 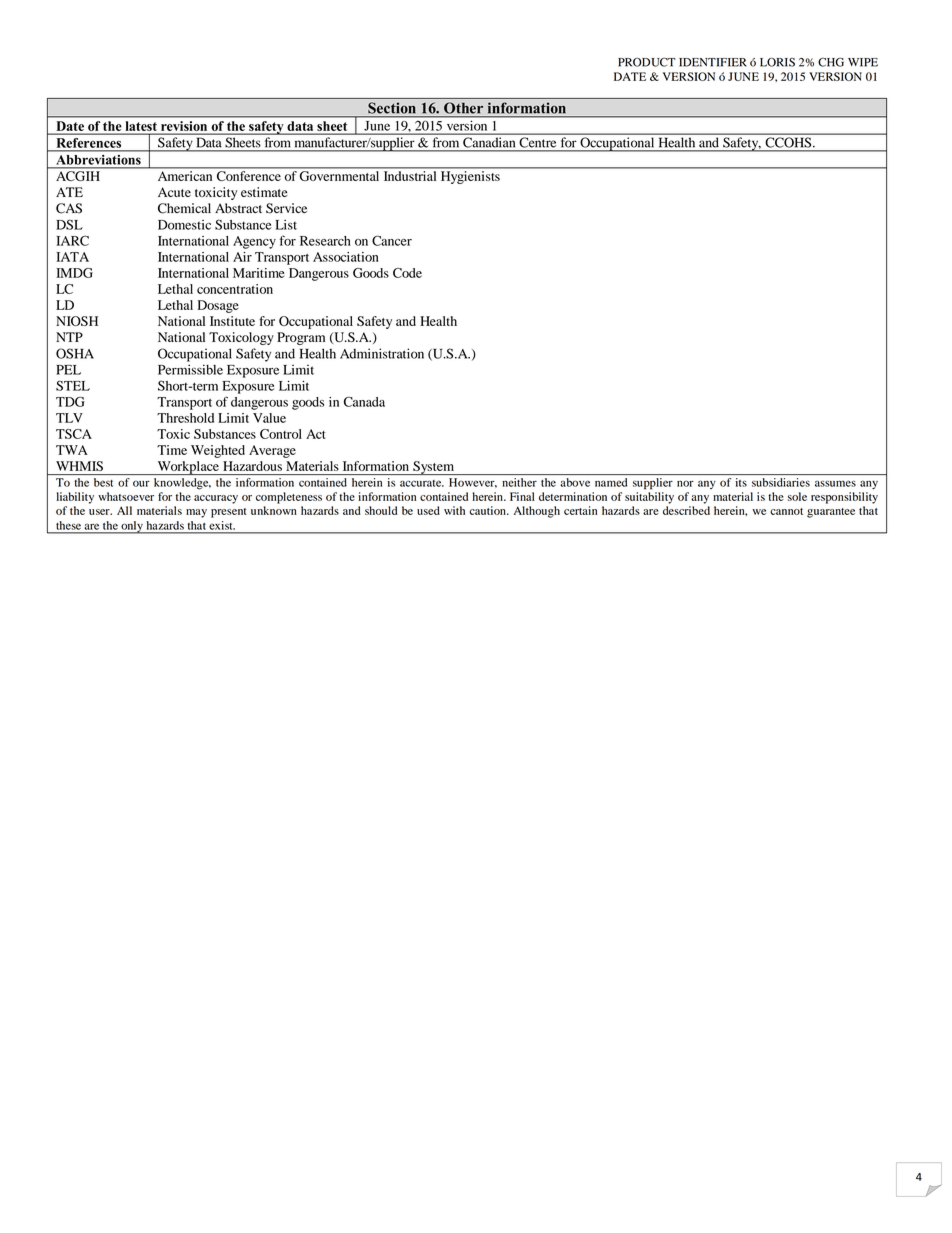 I want to click on American, so click(x=185, y=176).
